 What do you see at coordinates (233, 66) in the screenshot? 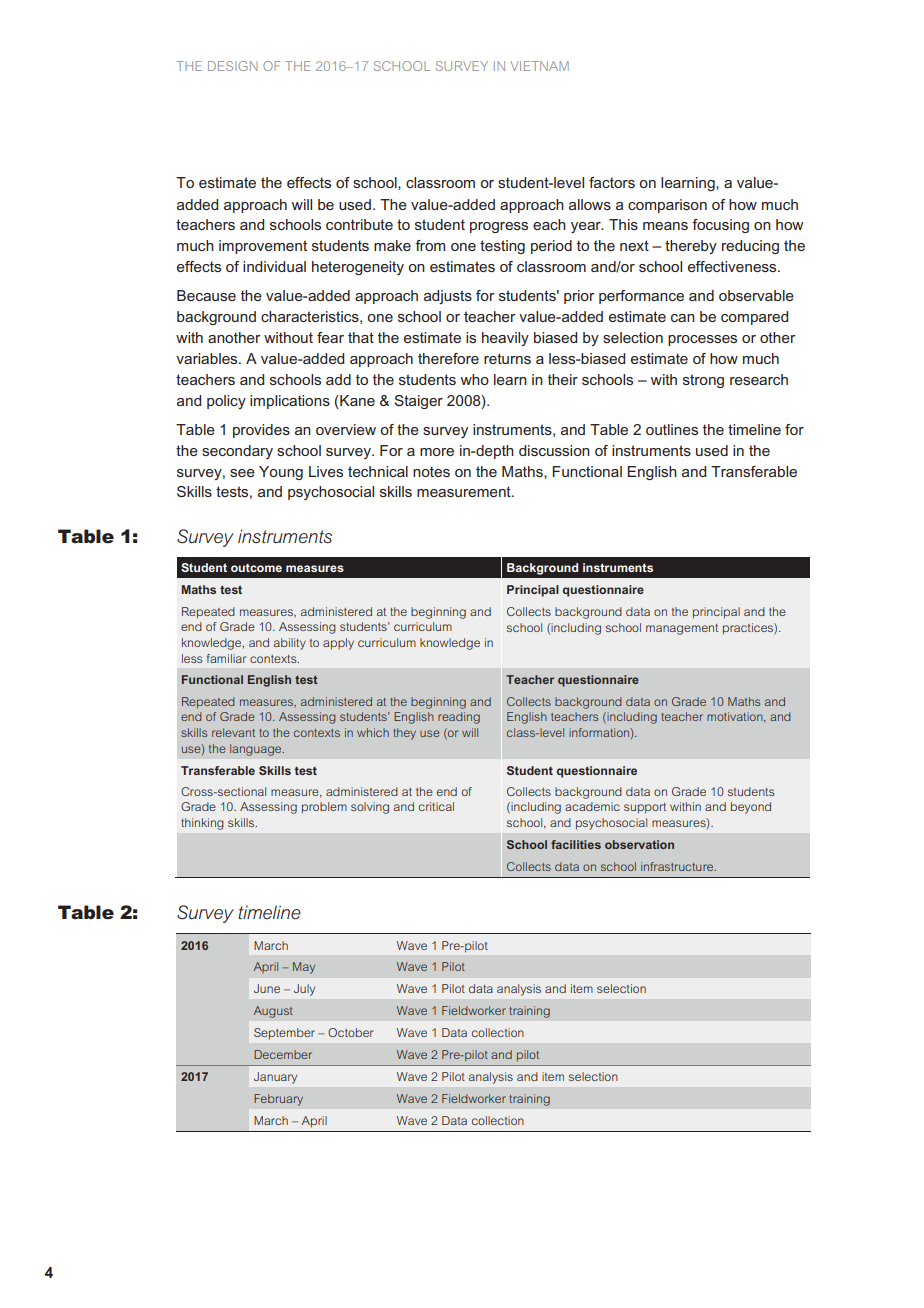
I see `DESIGN` at bounding box center [233, 66].
